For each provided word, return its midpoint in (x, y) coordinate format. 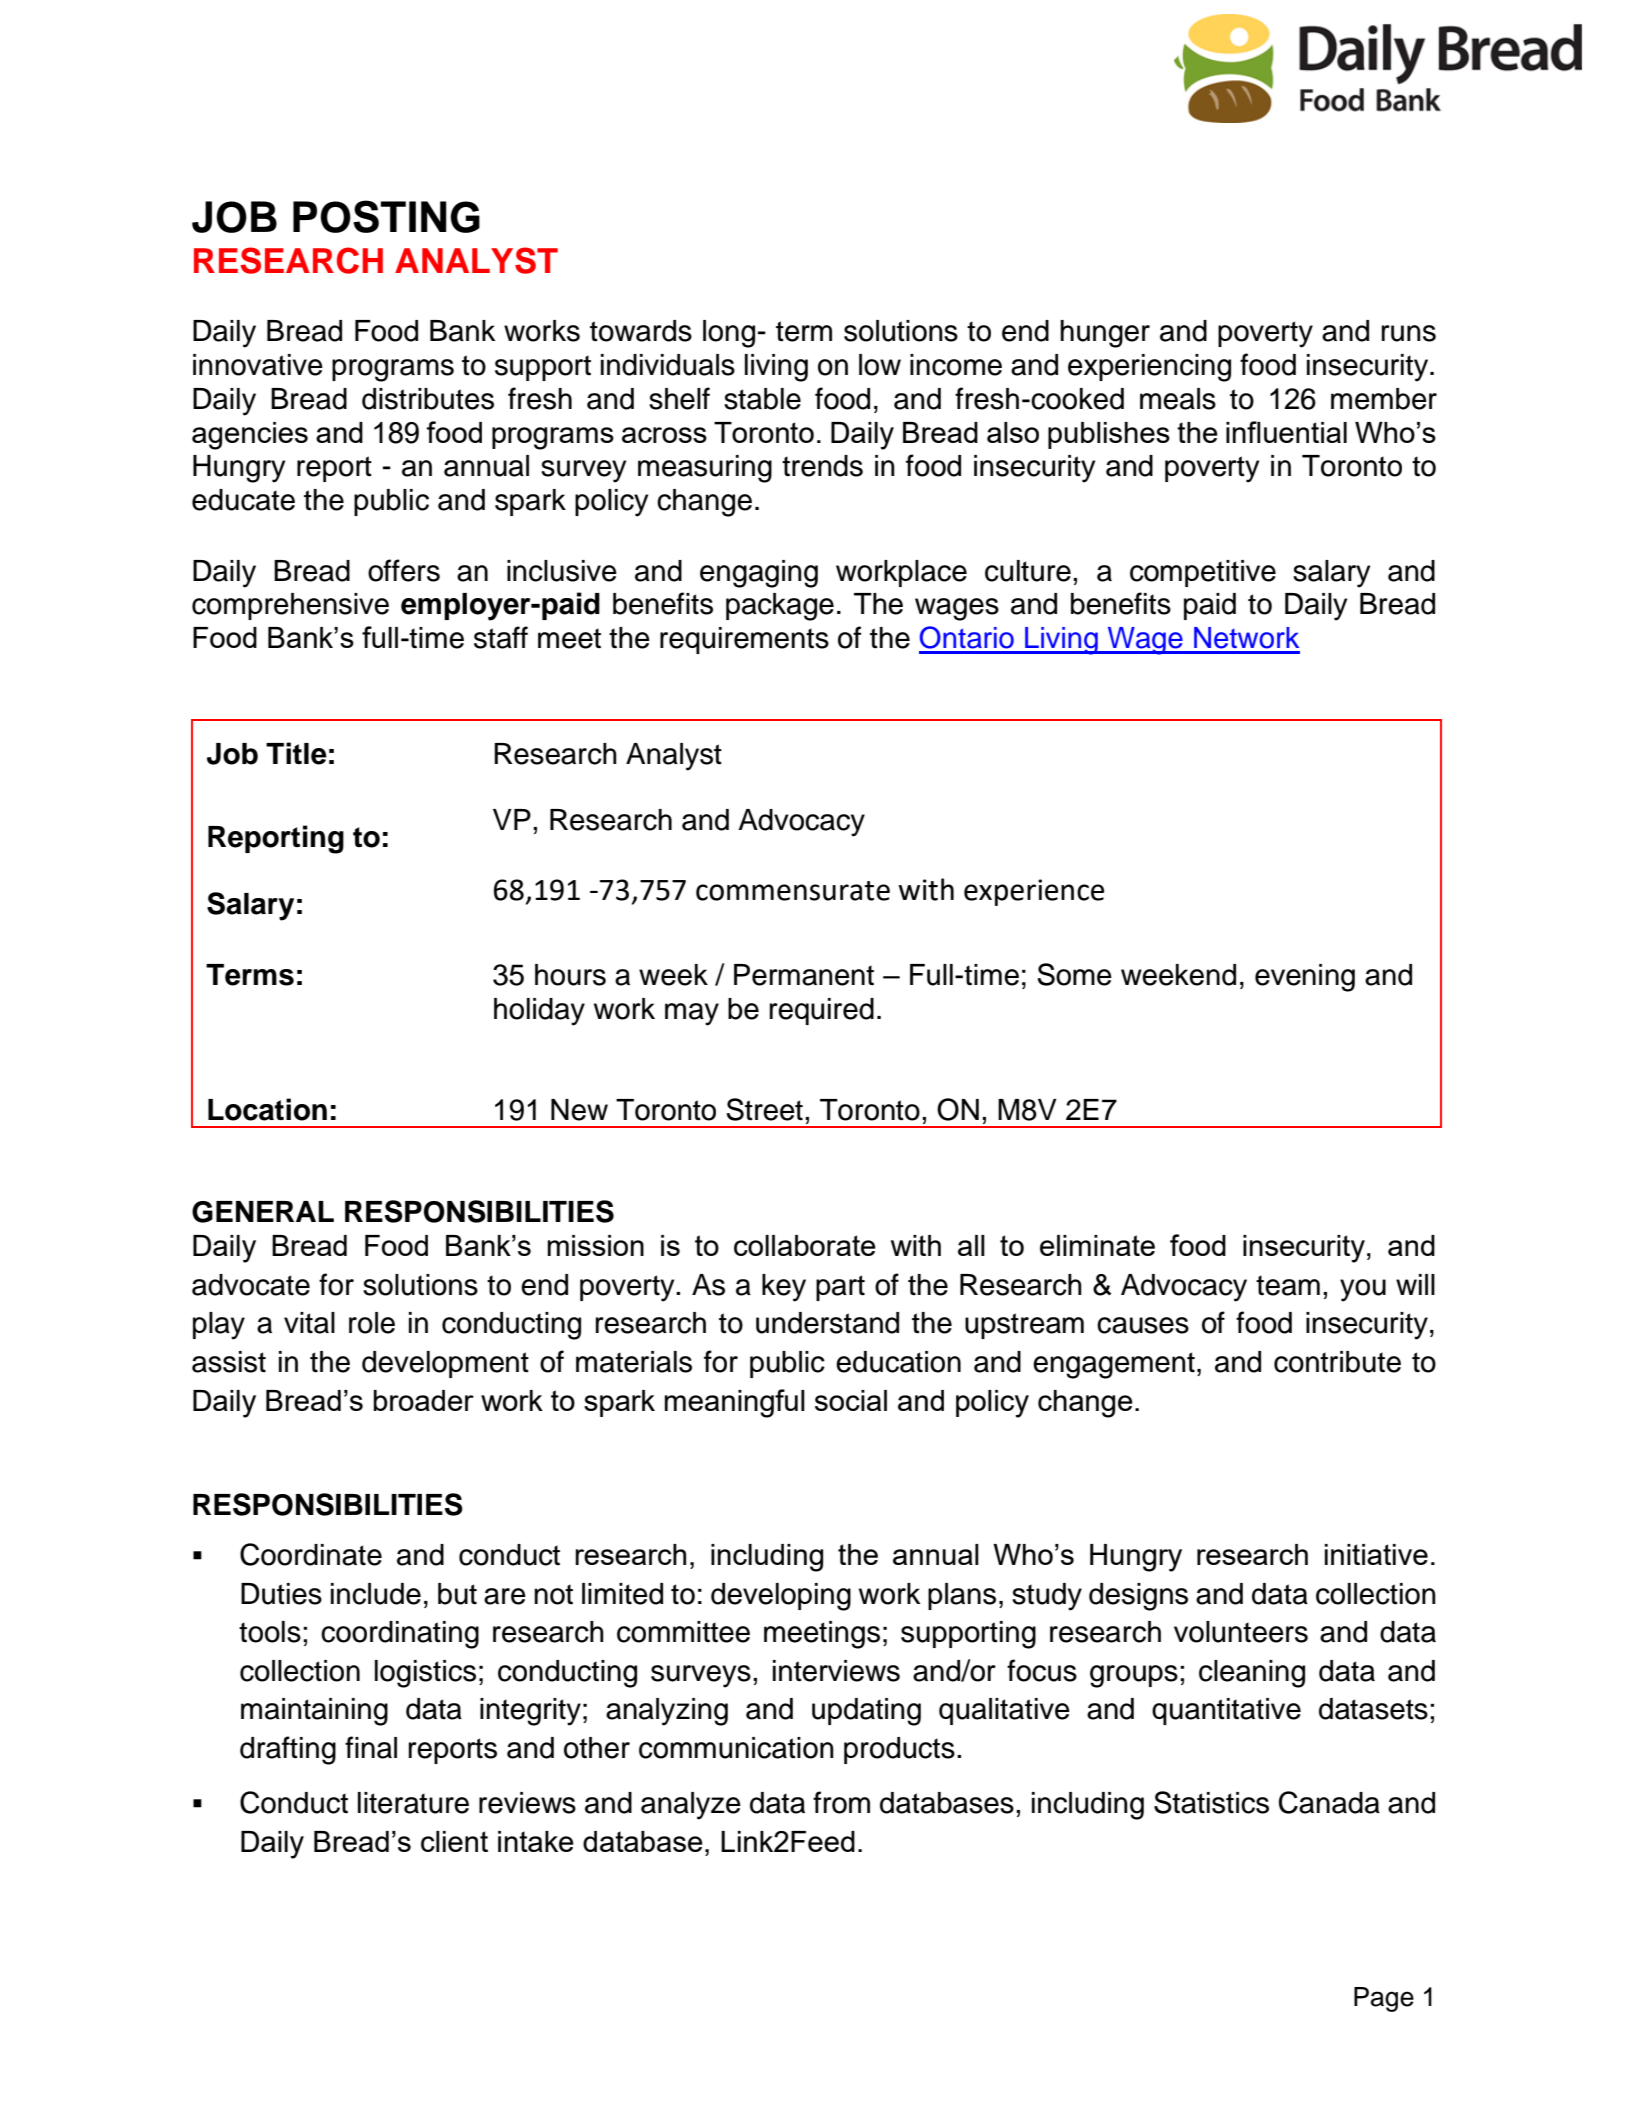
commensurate (793, 891)
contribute (1337, 1362)
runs (1409, 333)
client (454, 1841)
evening (1305, 978)
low (880, 365)
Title (296, 753)
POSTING (386, 216)
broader (423, 1400)
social (851, 1400)
